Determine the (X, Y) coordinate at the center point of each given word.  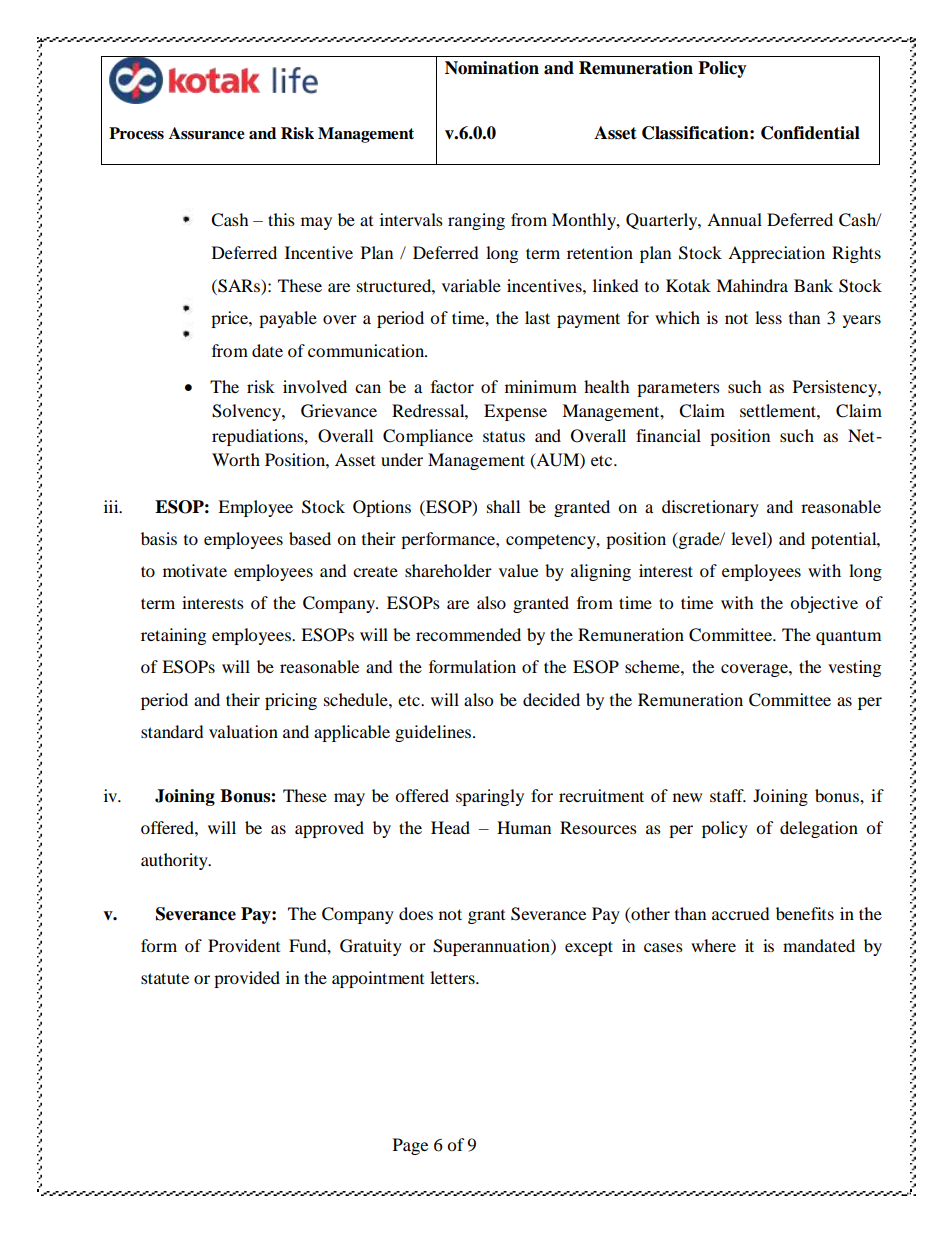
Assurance (207, 133)
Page (410, 1146)
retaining (173, 636)
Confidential (810, 133)
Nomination (492, 68)
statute (165, 978)
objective (824, 604)
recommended (468, 634)
